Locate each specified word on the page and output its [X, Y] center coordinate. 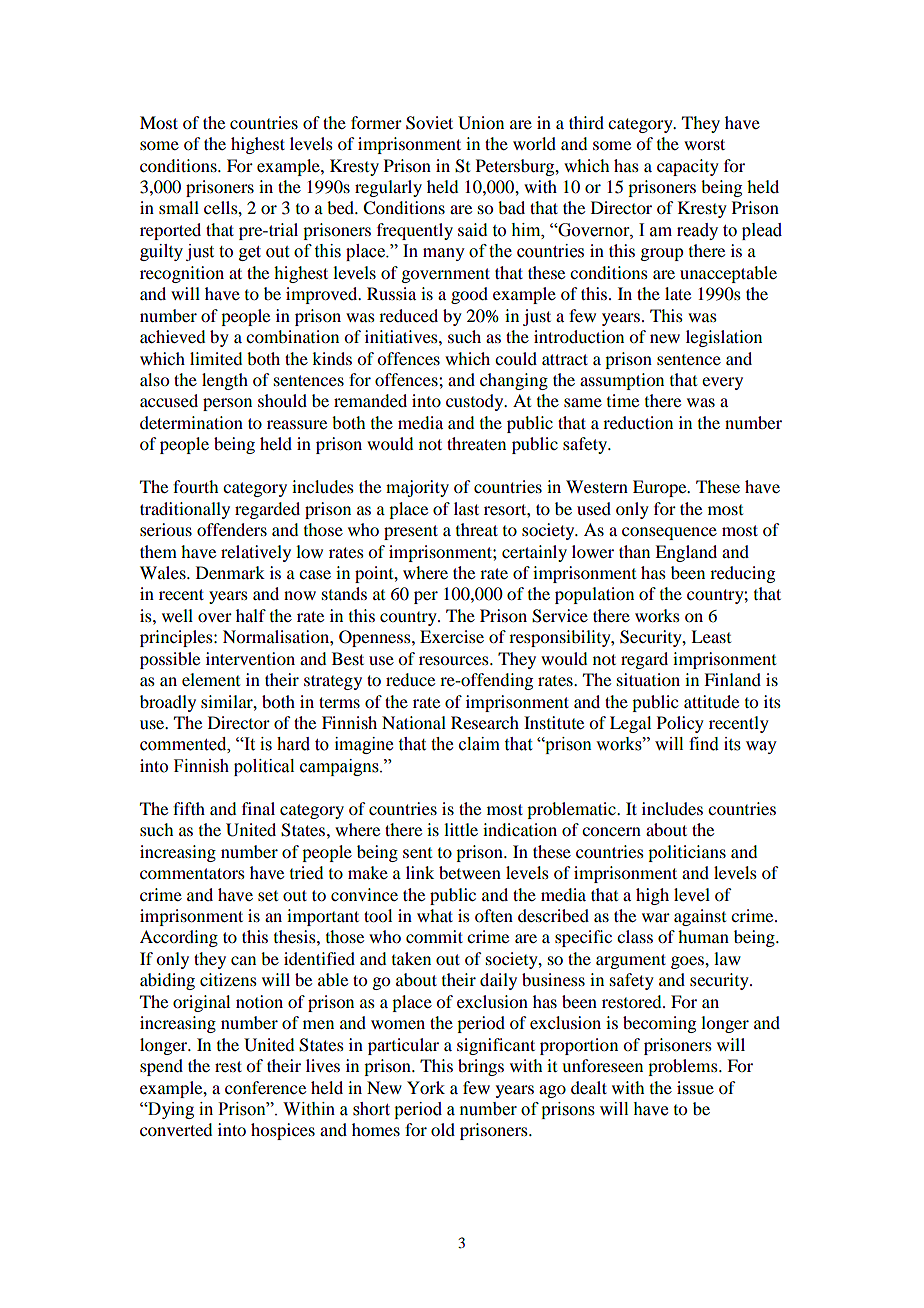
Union [481, 123]
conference [265, 1087]
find [704, 744]
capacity [688, 167]
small [179, 207]
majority [417, 488]
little [461, 829]
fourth [195, 486]
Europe [661, 488]
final [258, 808]
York [426, 1087]
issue [695, 1087]
